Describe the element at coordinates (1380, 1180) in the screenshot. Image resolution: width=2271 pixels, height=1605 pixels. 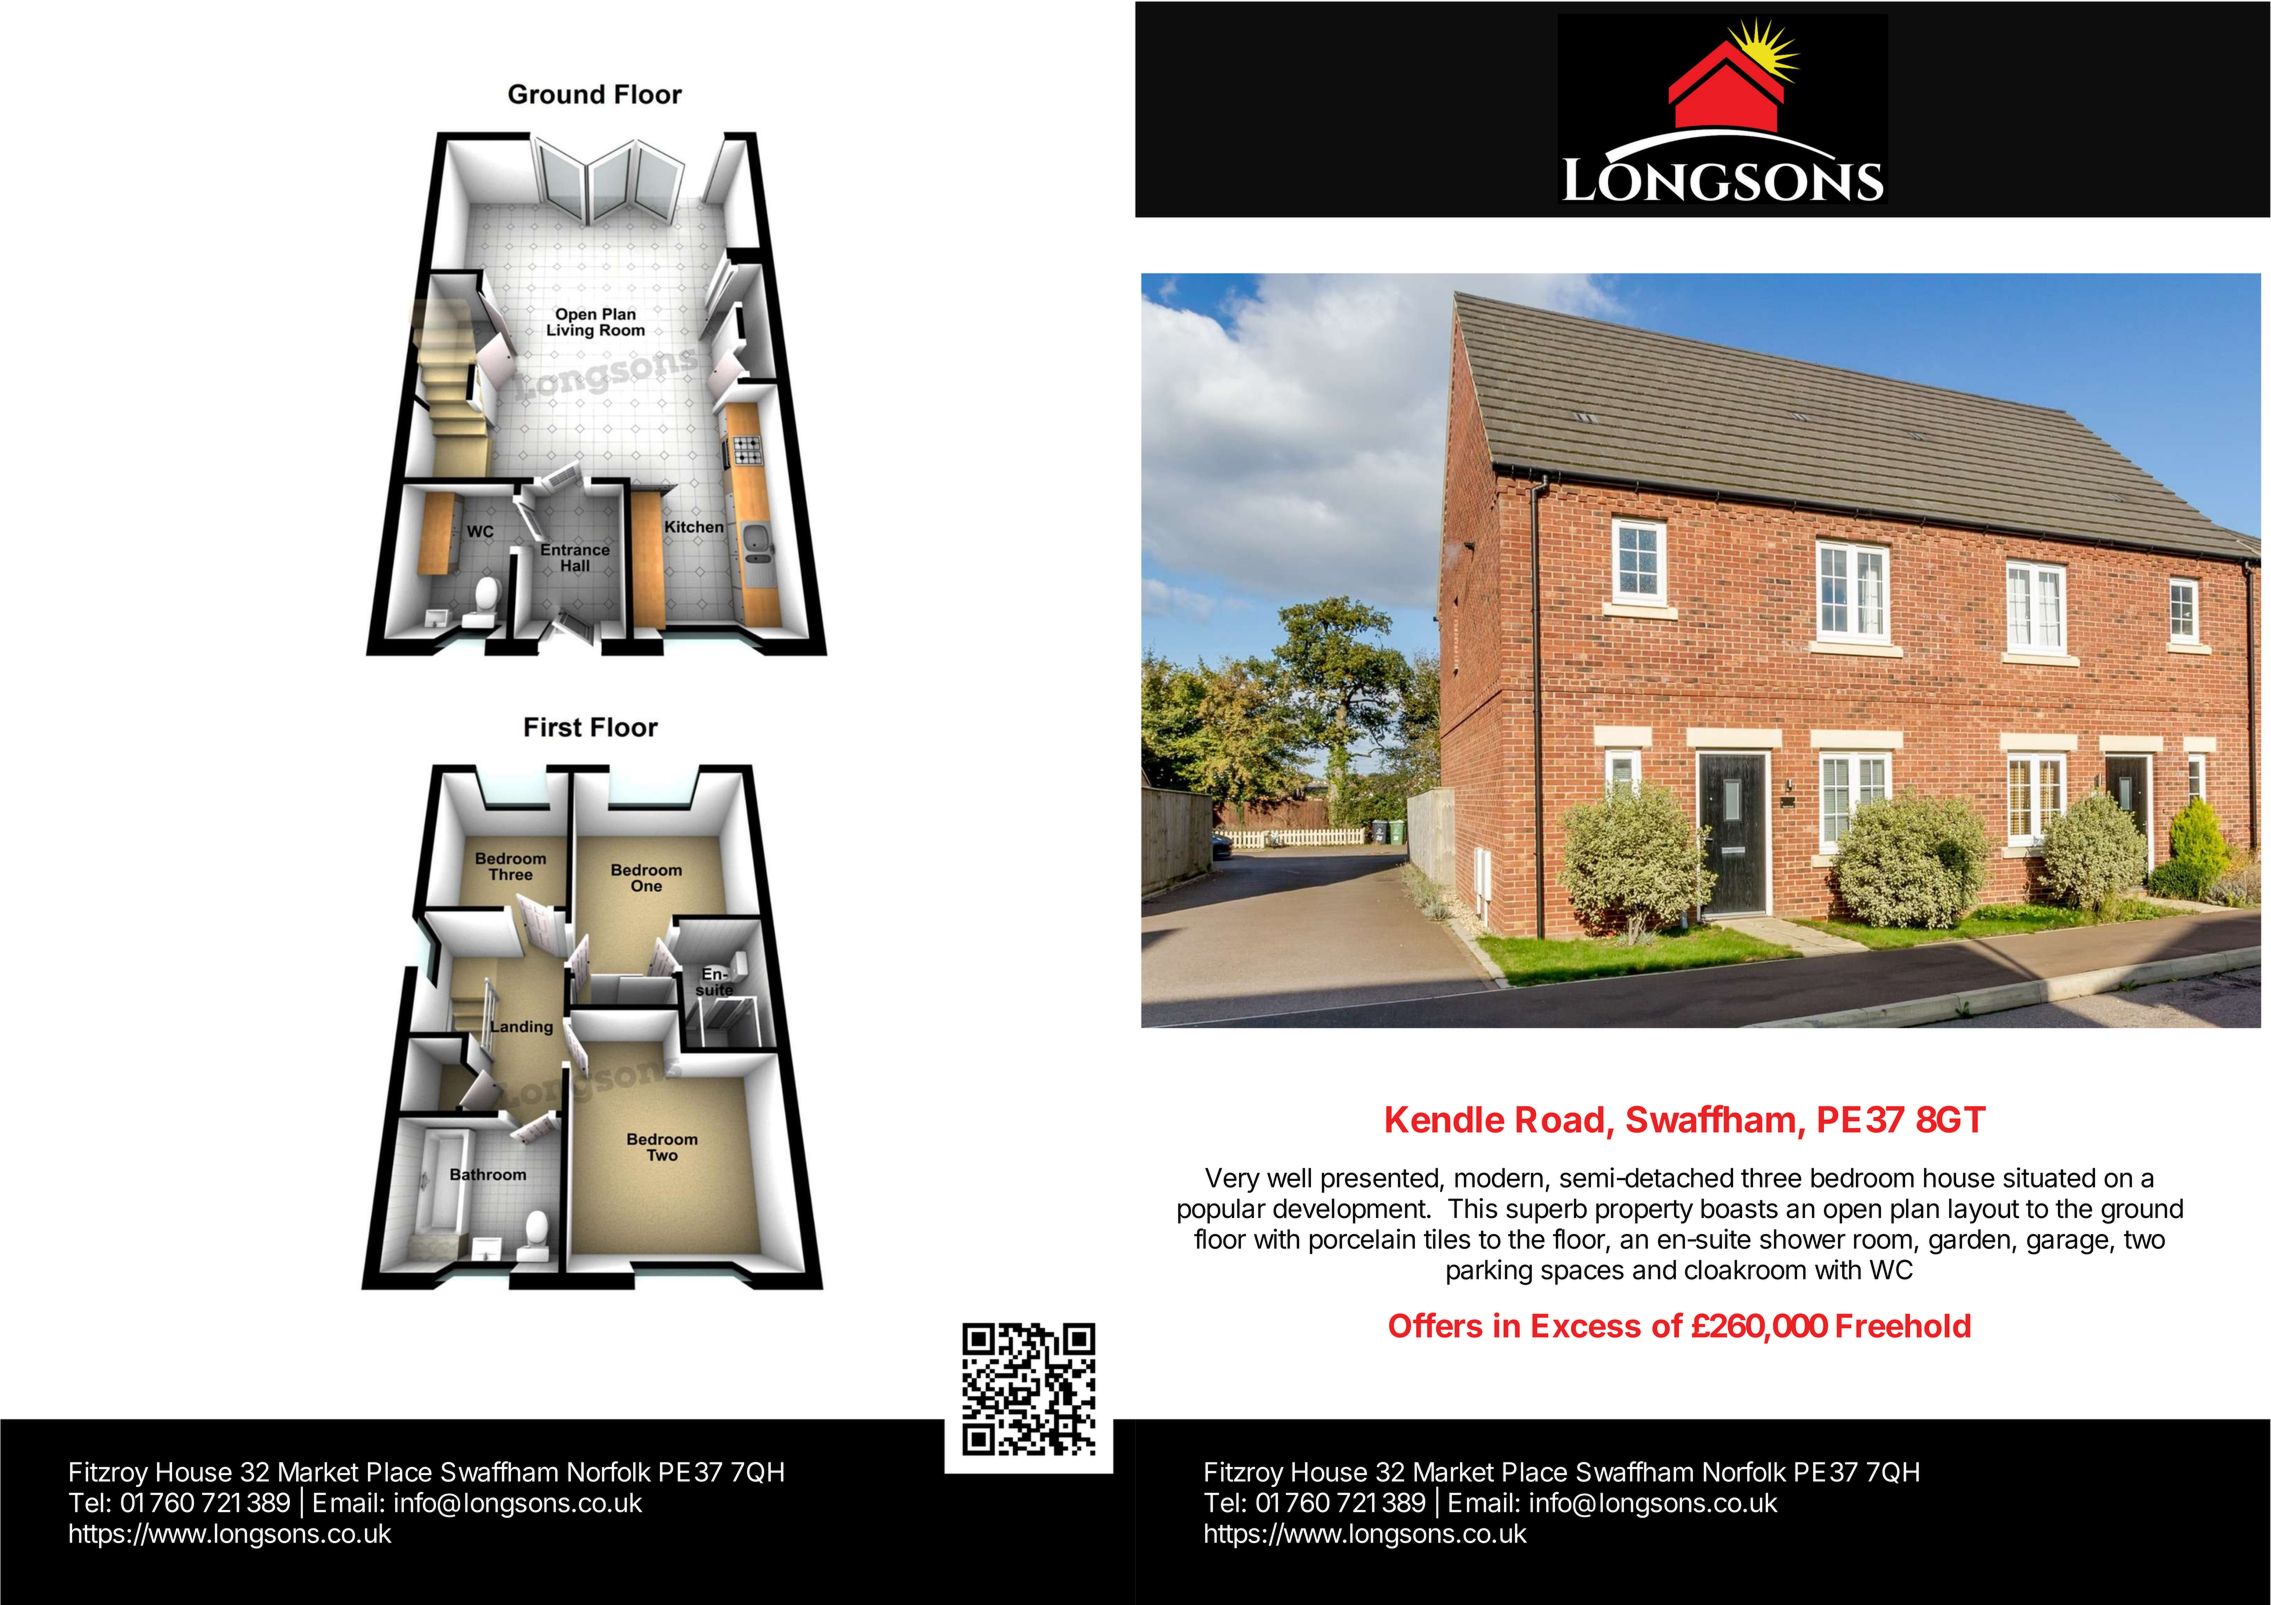
I see `presented` at that location.
